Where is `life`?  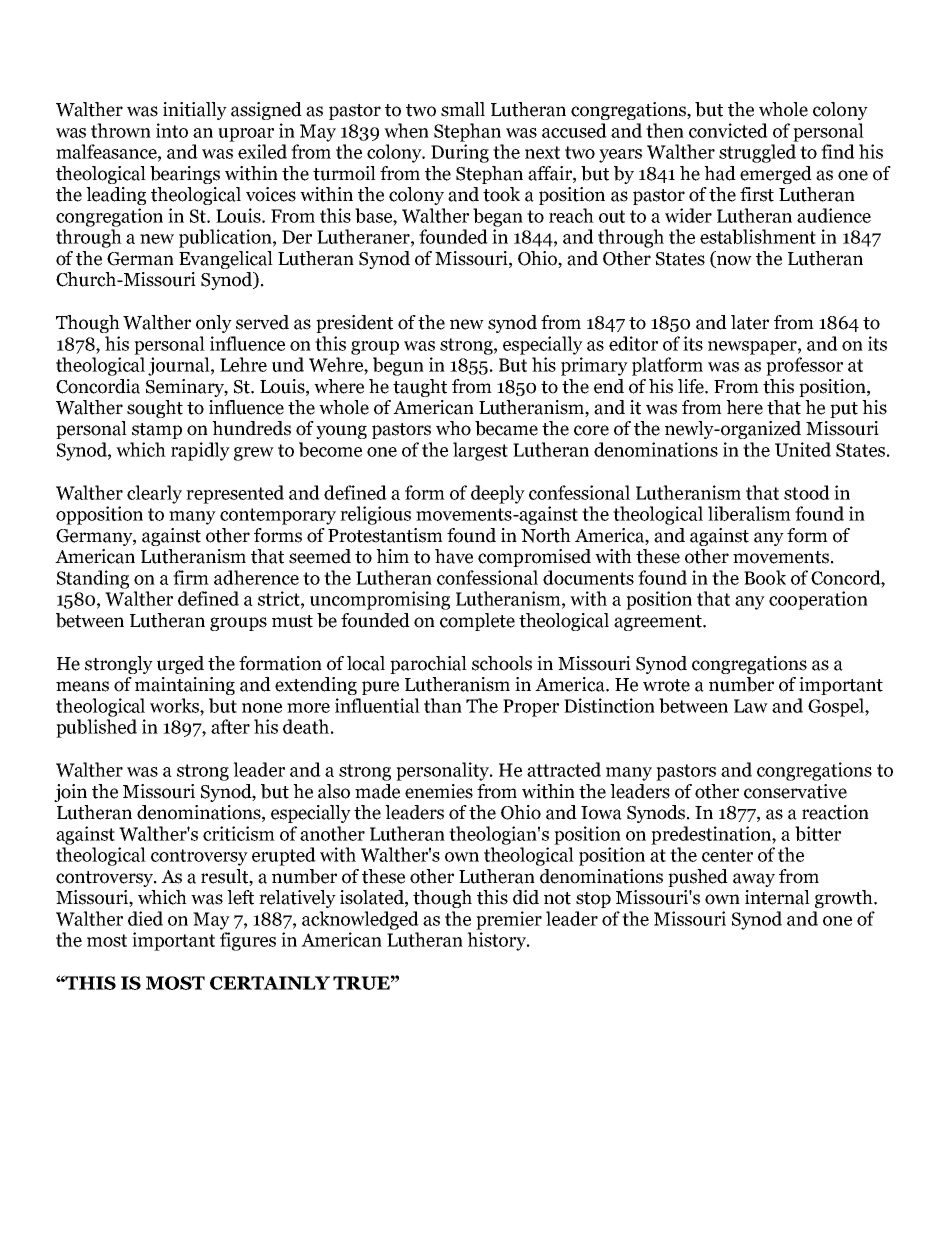 life is located at coordinates (692, 386).
